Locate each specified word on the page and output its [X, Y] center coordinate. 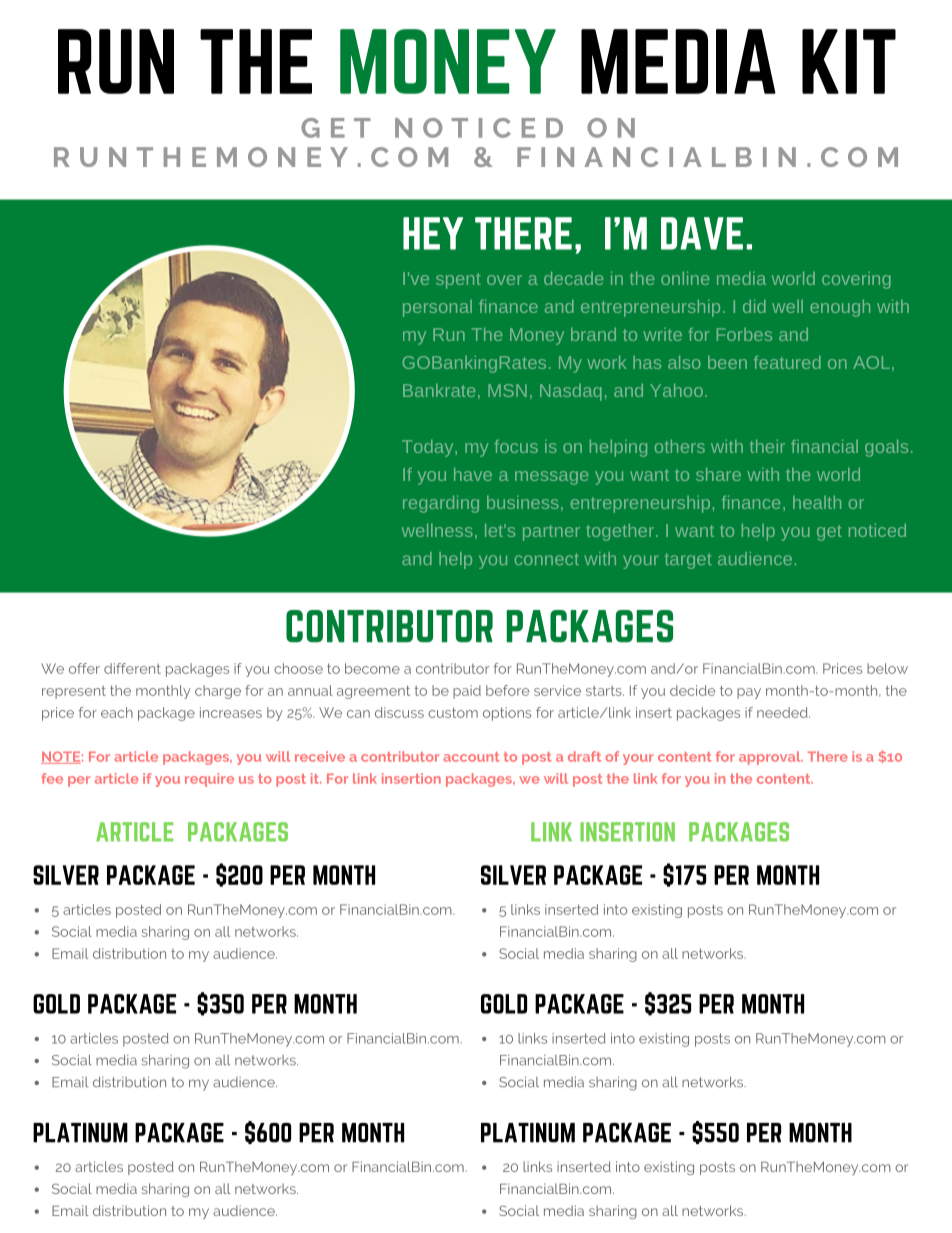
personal [437, 308]
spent [458, 281]
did [754, 306]
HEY [433, 233]
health [817, 502]
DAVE [702, 233]
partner [551, 533]
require [209, 780]
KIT [849, 61]
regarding [441, 504]
